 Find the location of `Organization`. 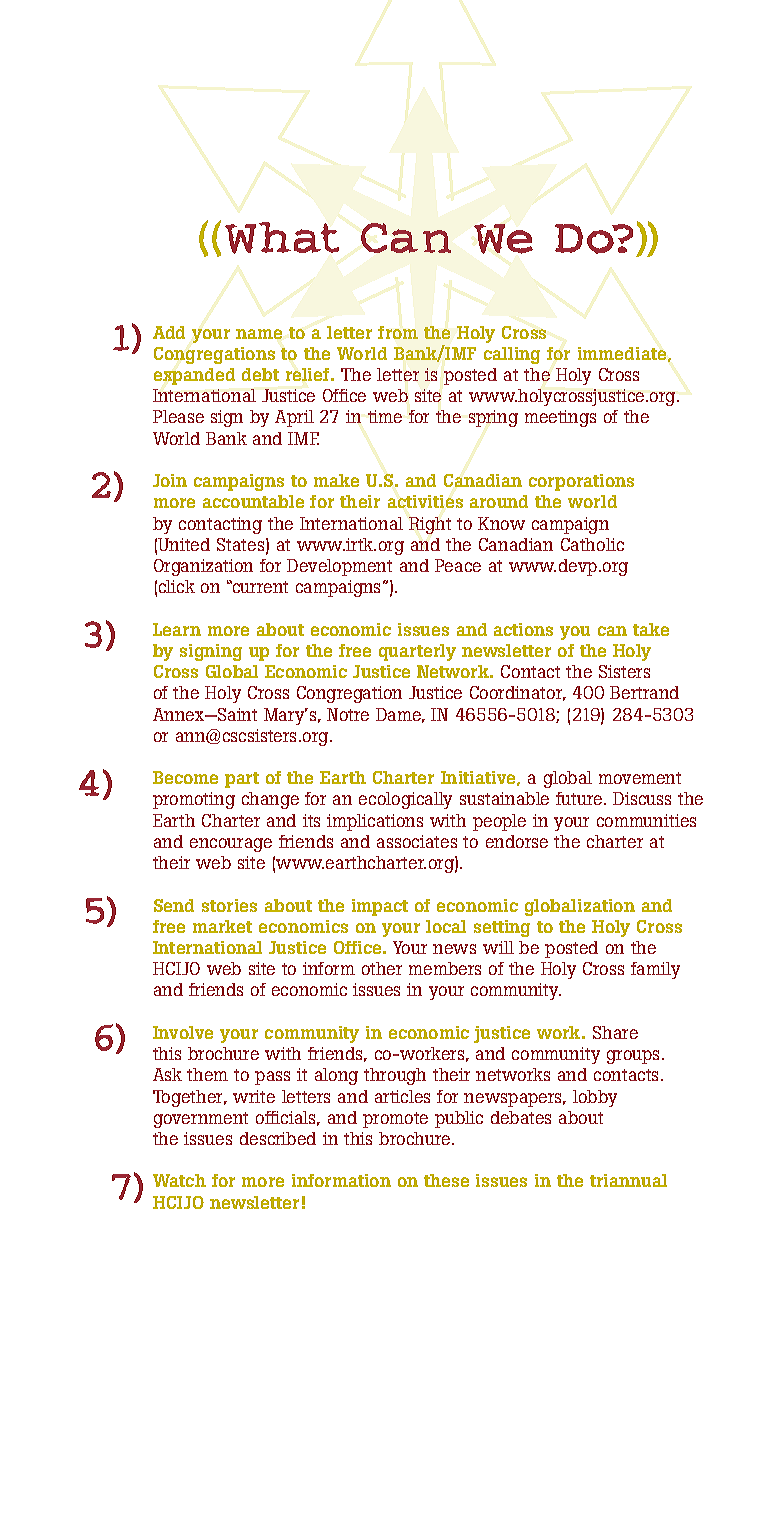

Organization is located at coordinates (203, 567).
